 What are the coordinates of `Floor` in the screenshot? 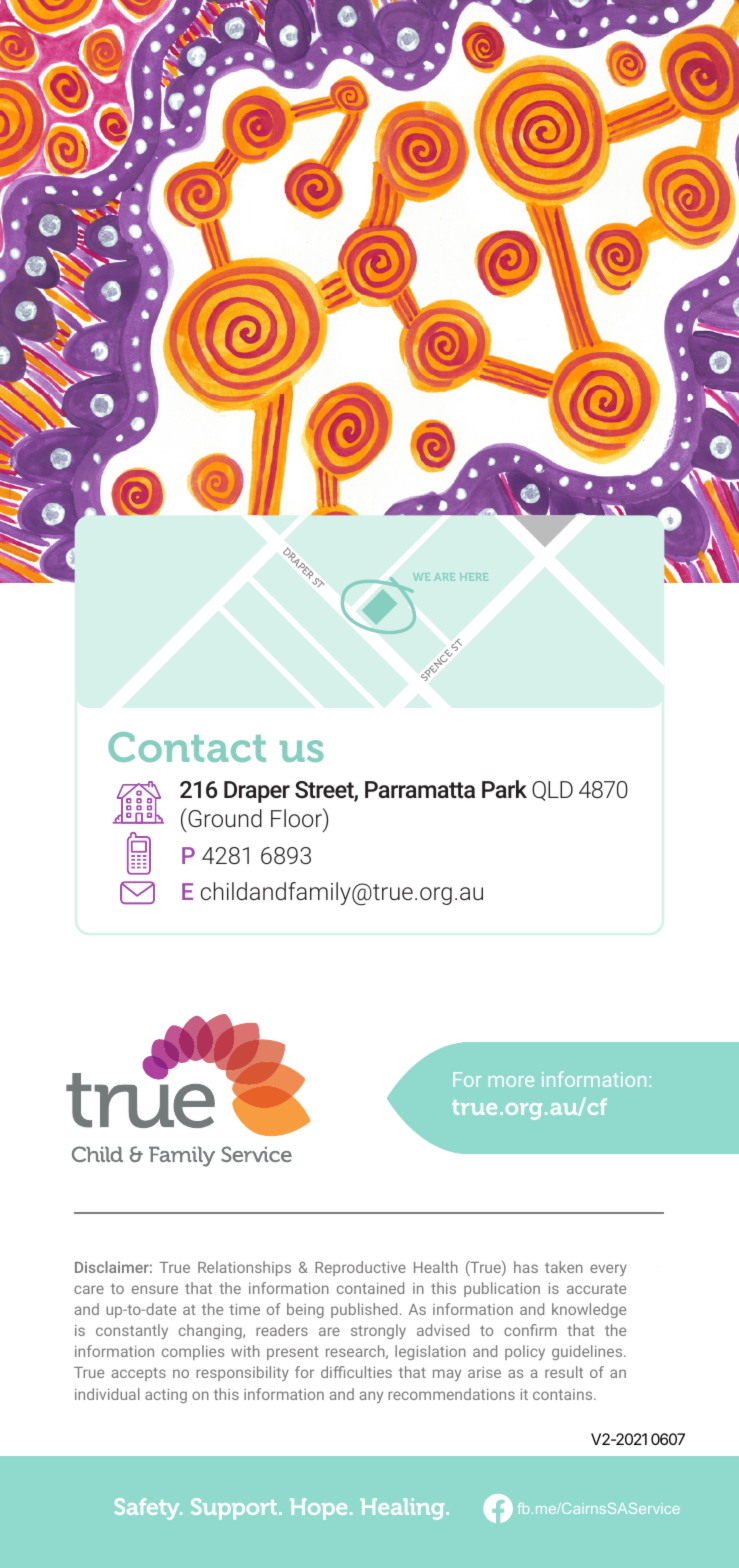 It's located at (297, 819).
